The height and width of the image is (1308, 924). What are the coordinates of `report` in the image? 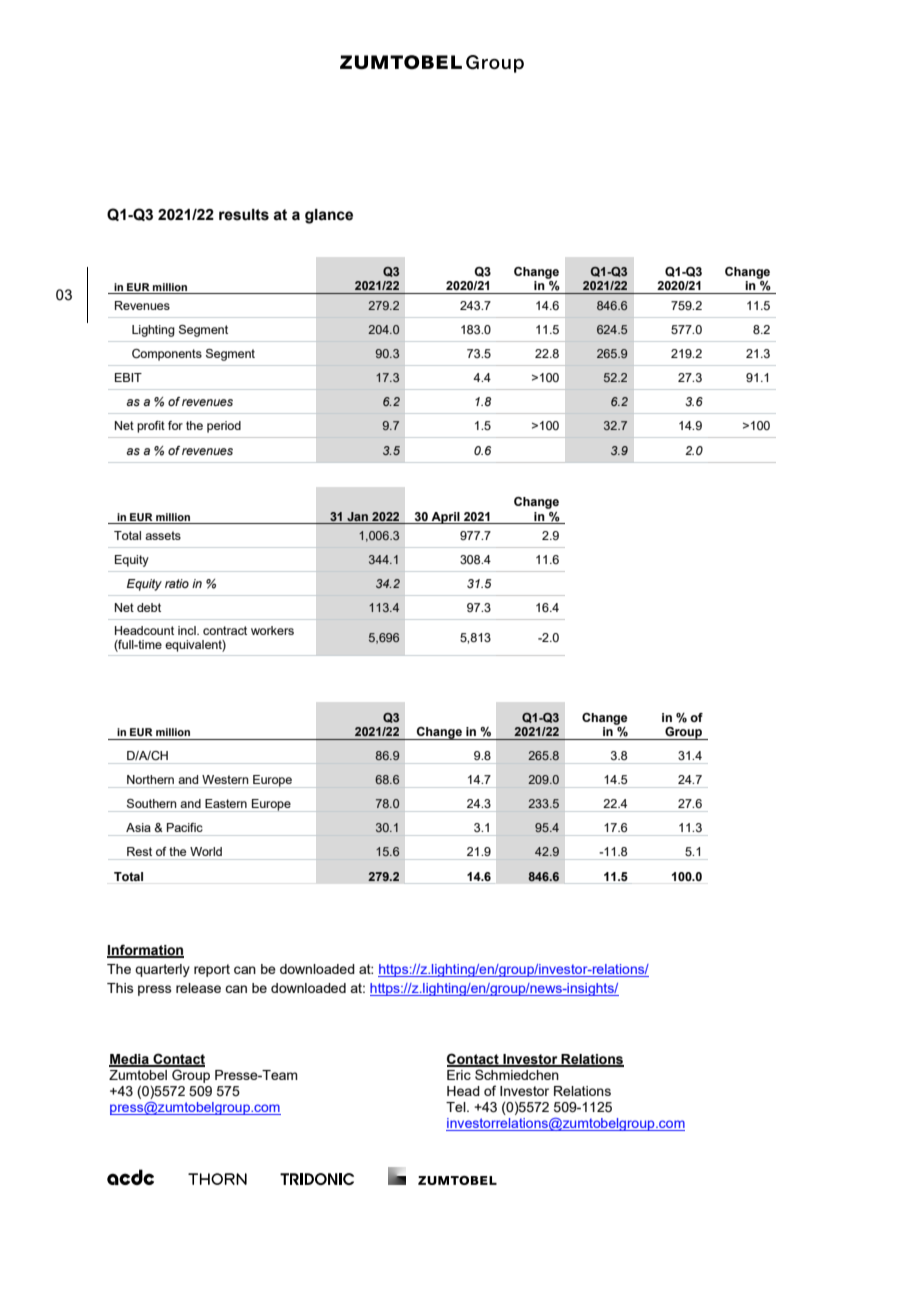 It's located at (212, 970).
